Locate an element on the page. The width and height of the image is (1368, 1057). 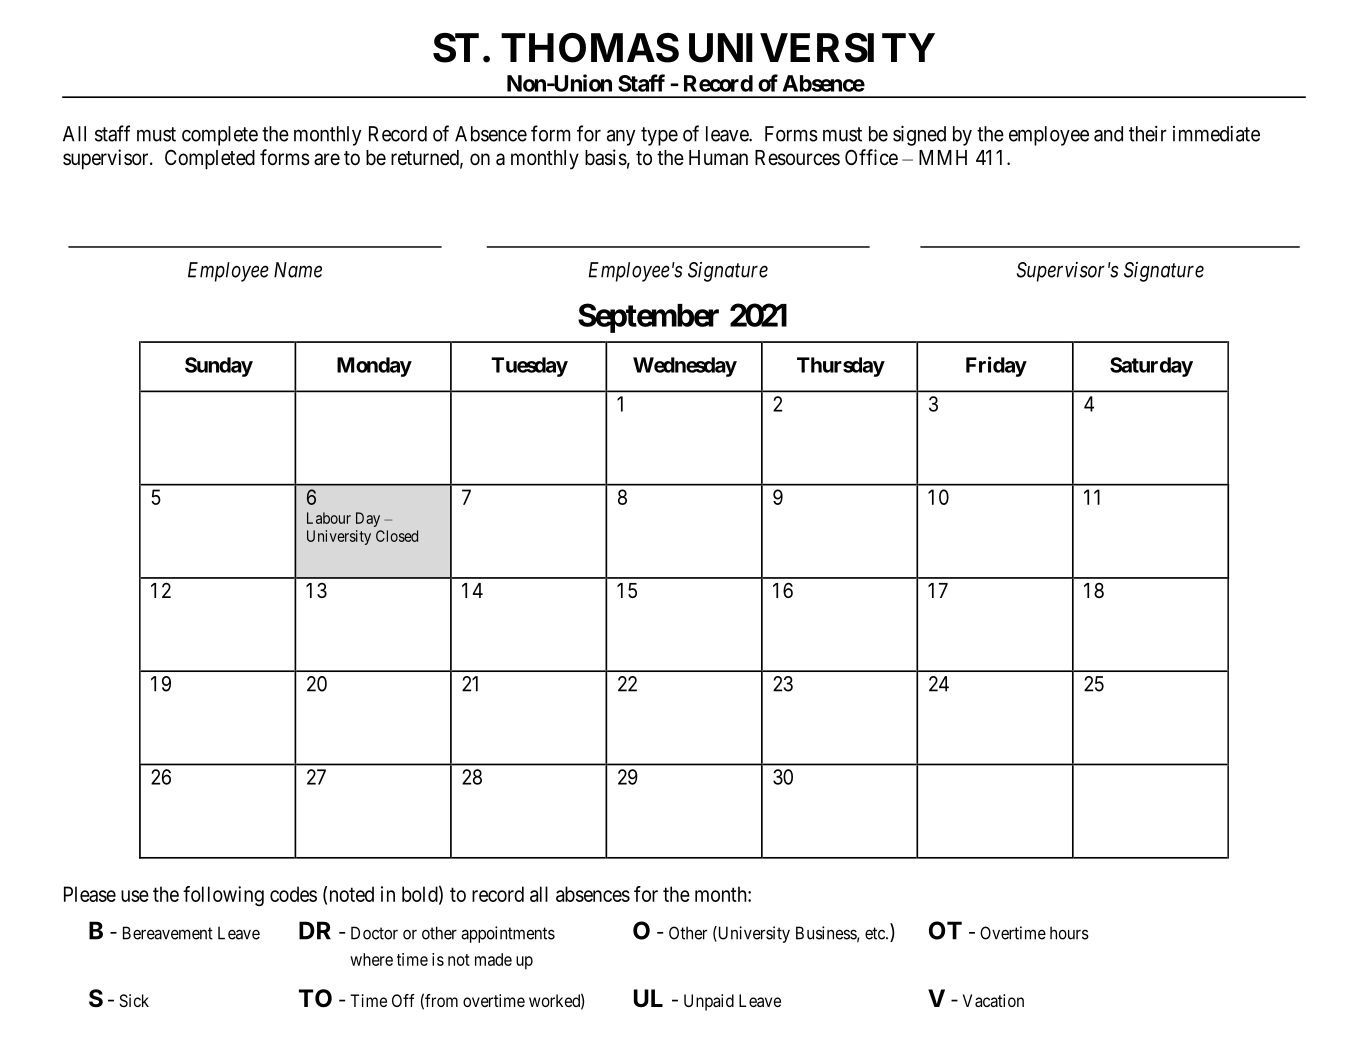
basis is located at coordinates (606, 157).
